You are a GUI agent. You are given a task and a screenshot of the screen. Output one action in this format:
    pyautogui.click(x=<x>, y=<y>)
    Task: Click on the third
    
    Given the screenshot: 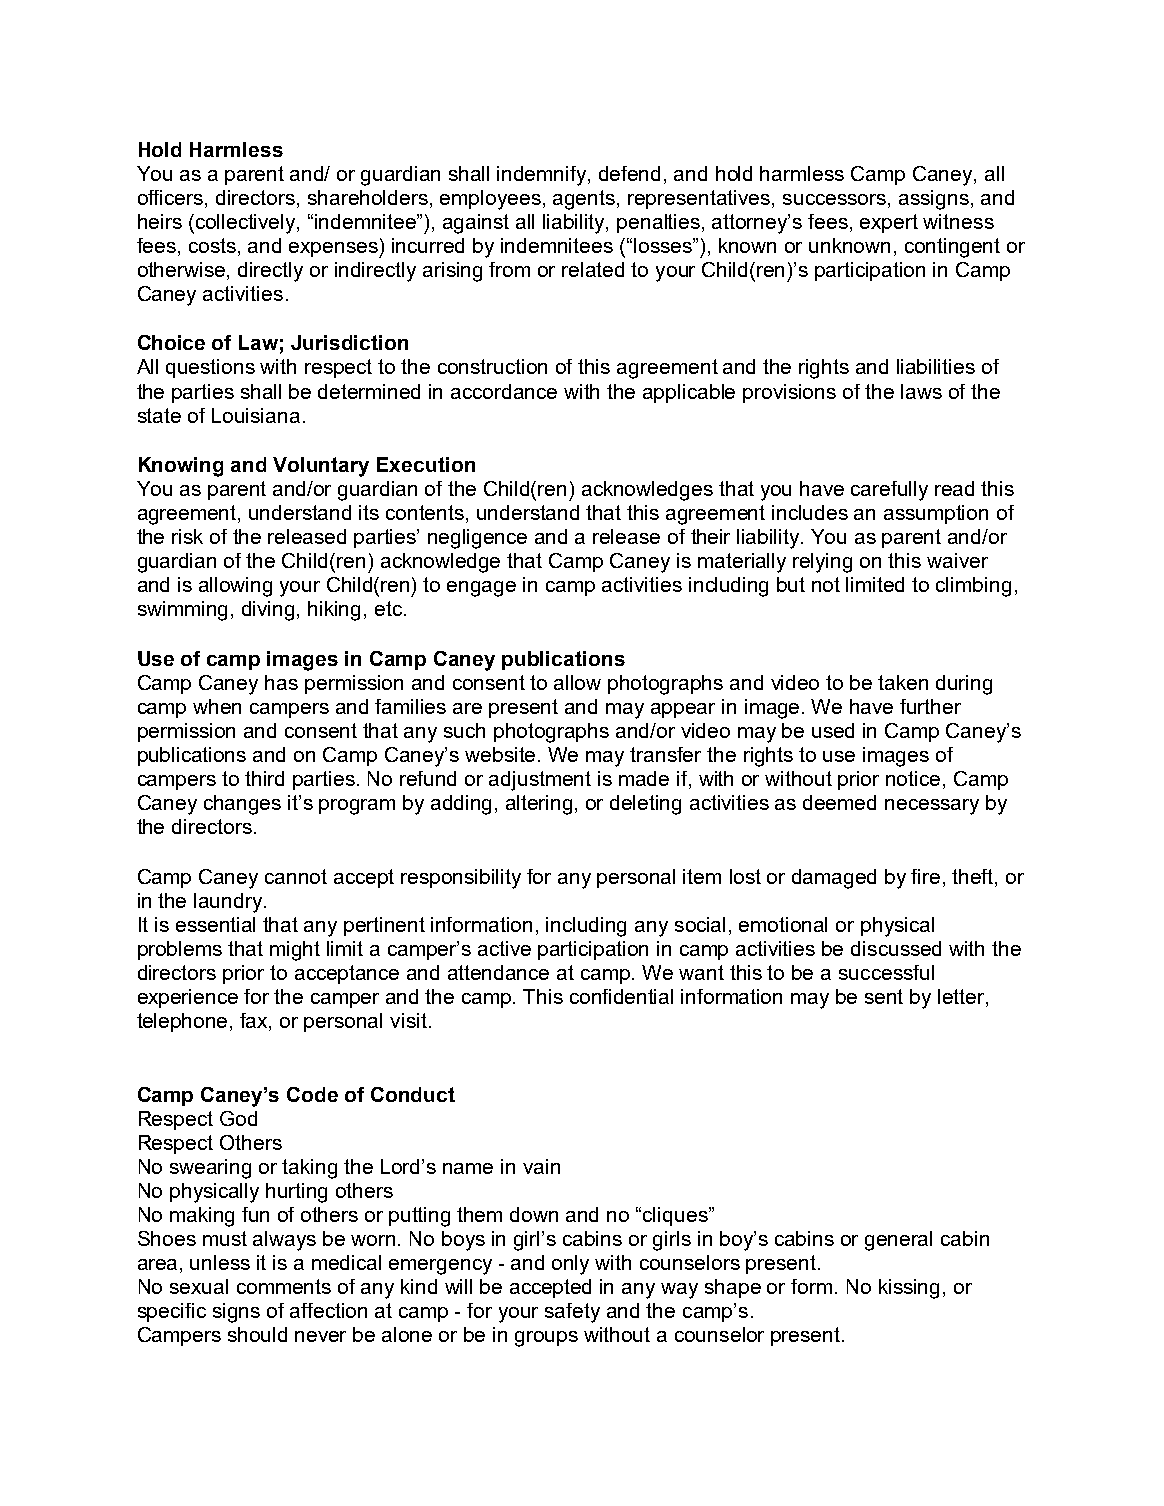 What is the action you would take?
    pyautogui.click(x=264, y=778)
